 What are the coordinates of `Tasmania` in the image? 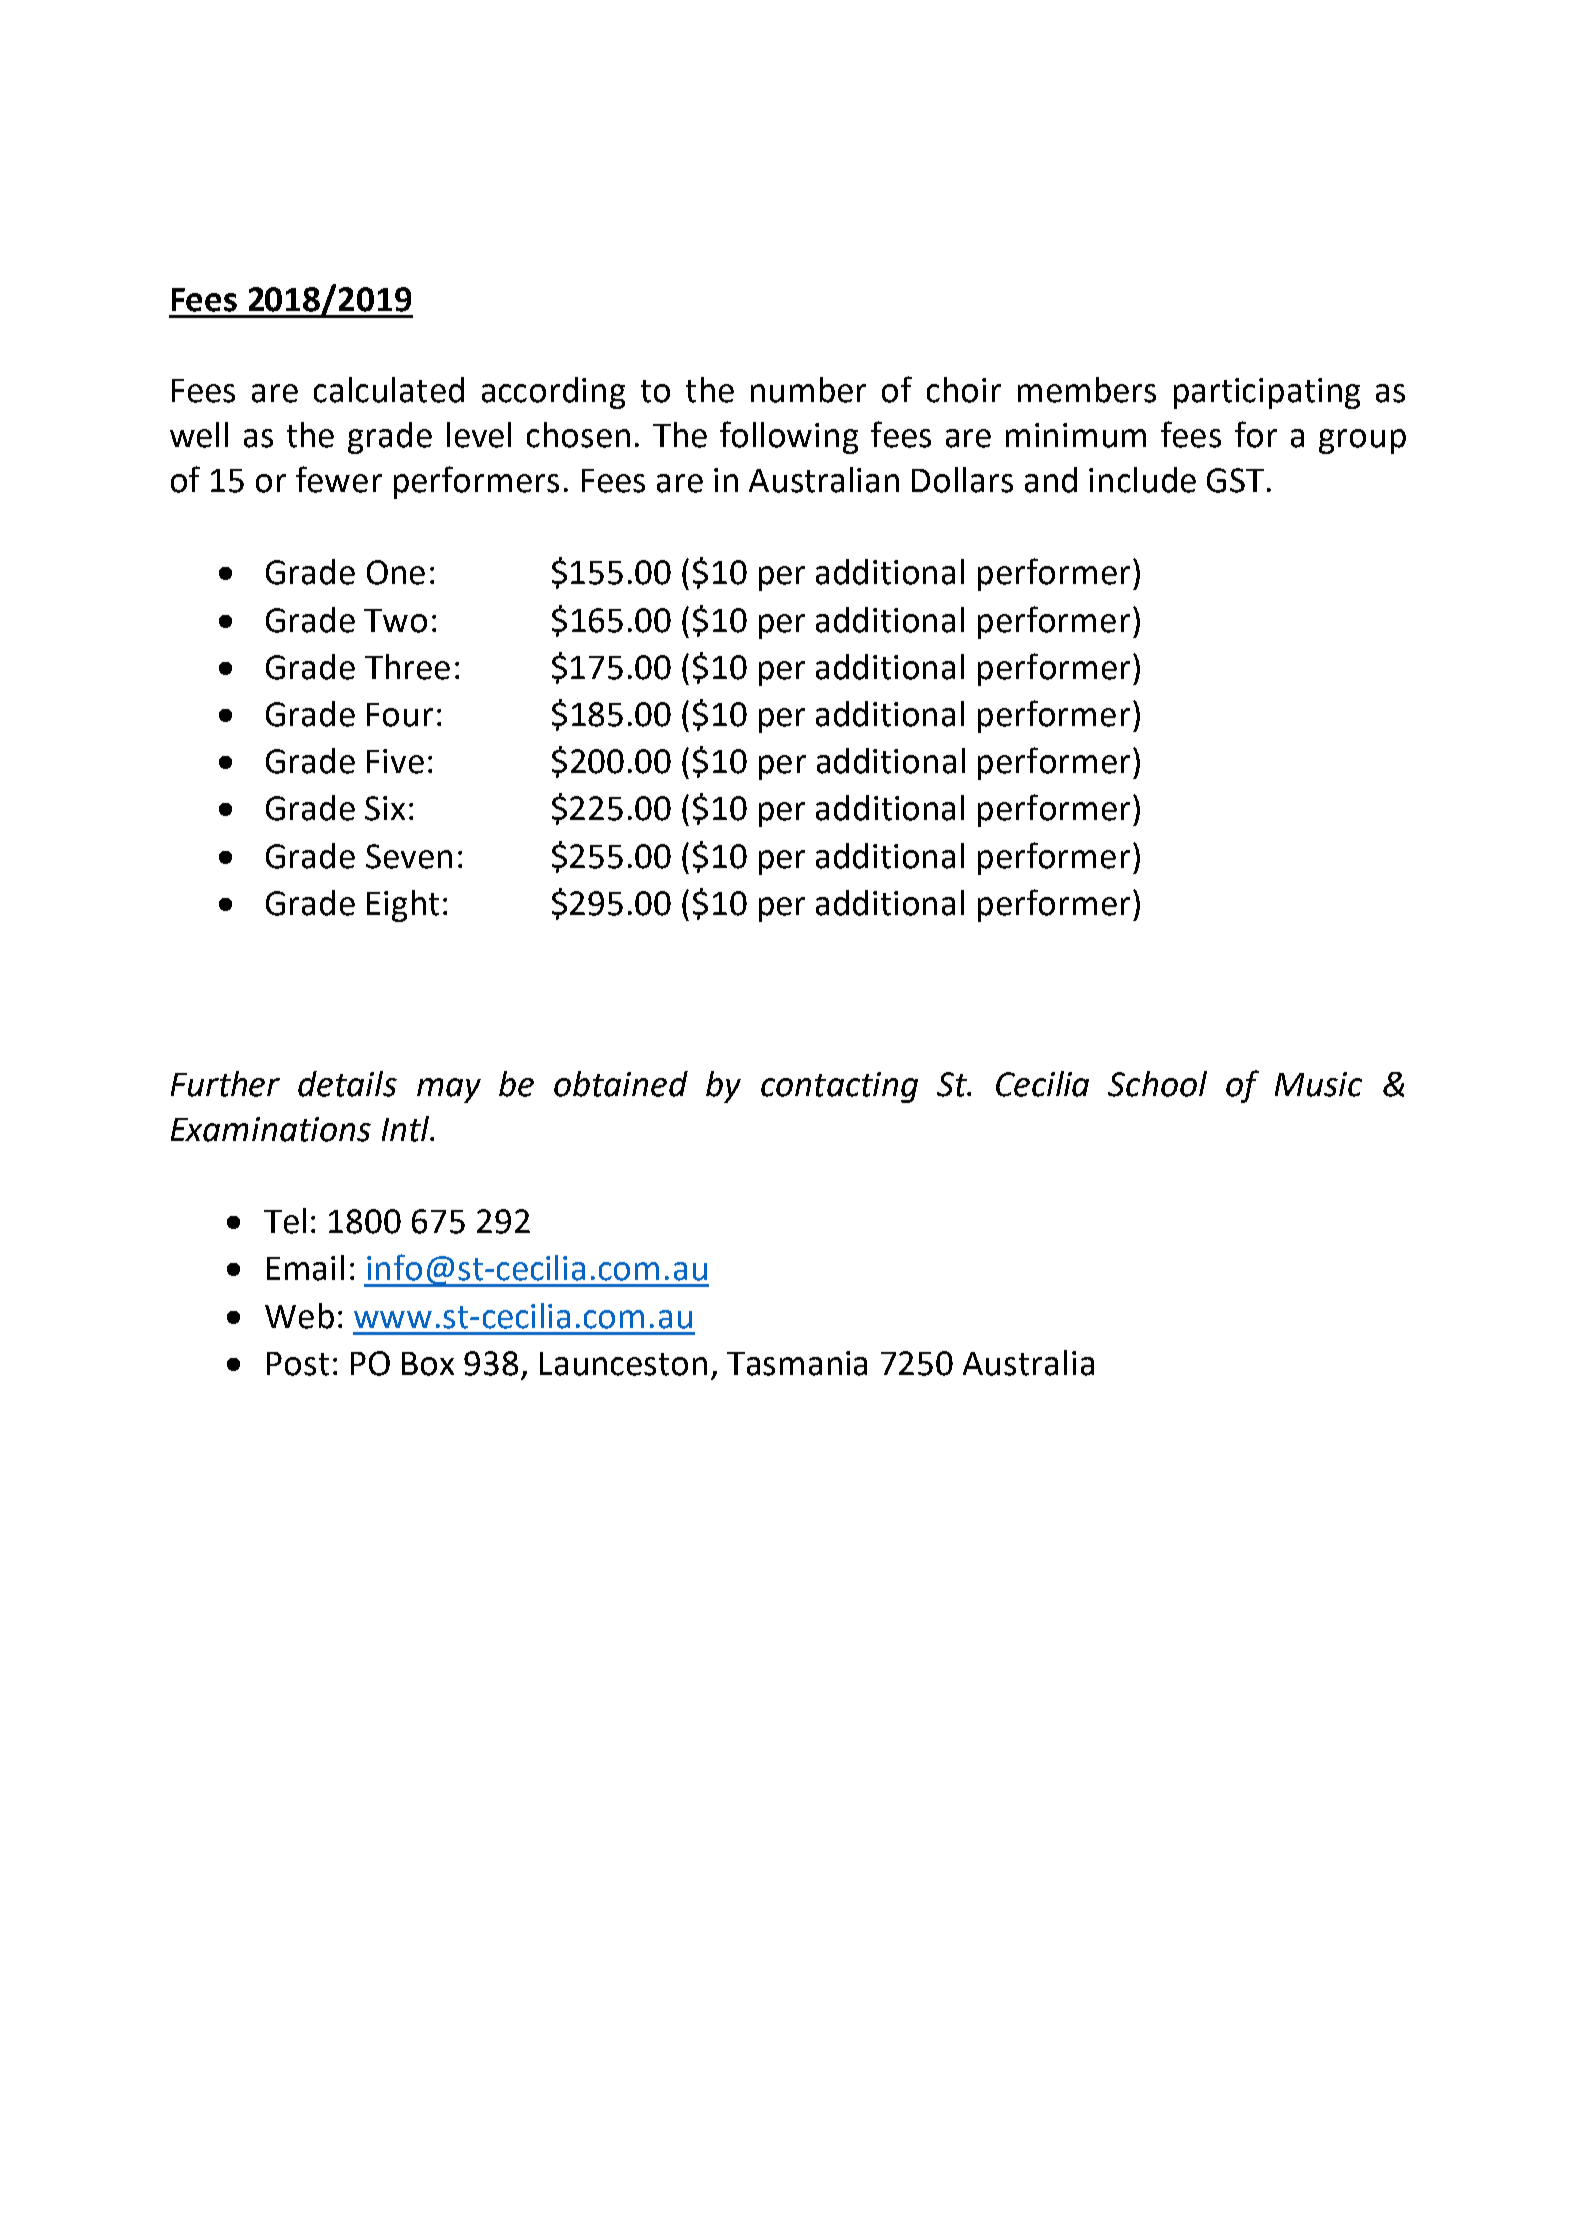 It's located at (797, 1363).
